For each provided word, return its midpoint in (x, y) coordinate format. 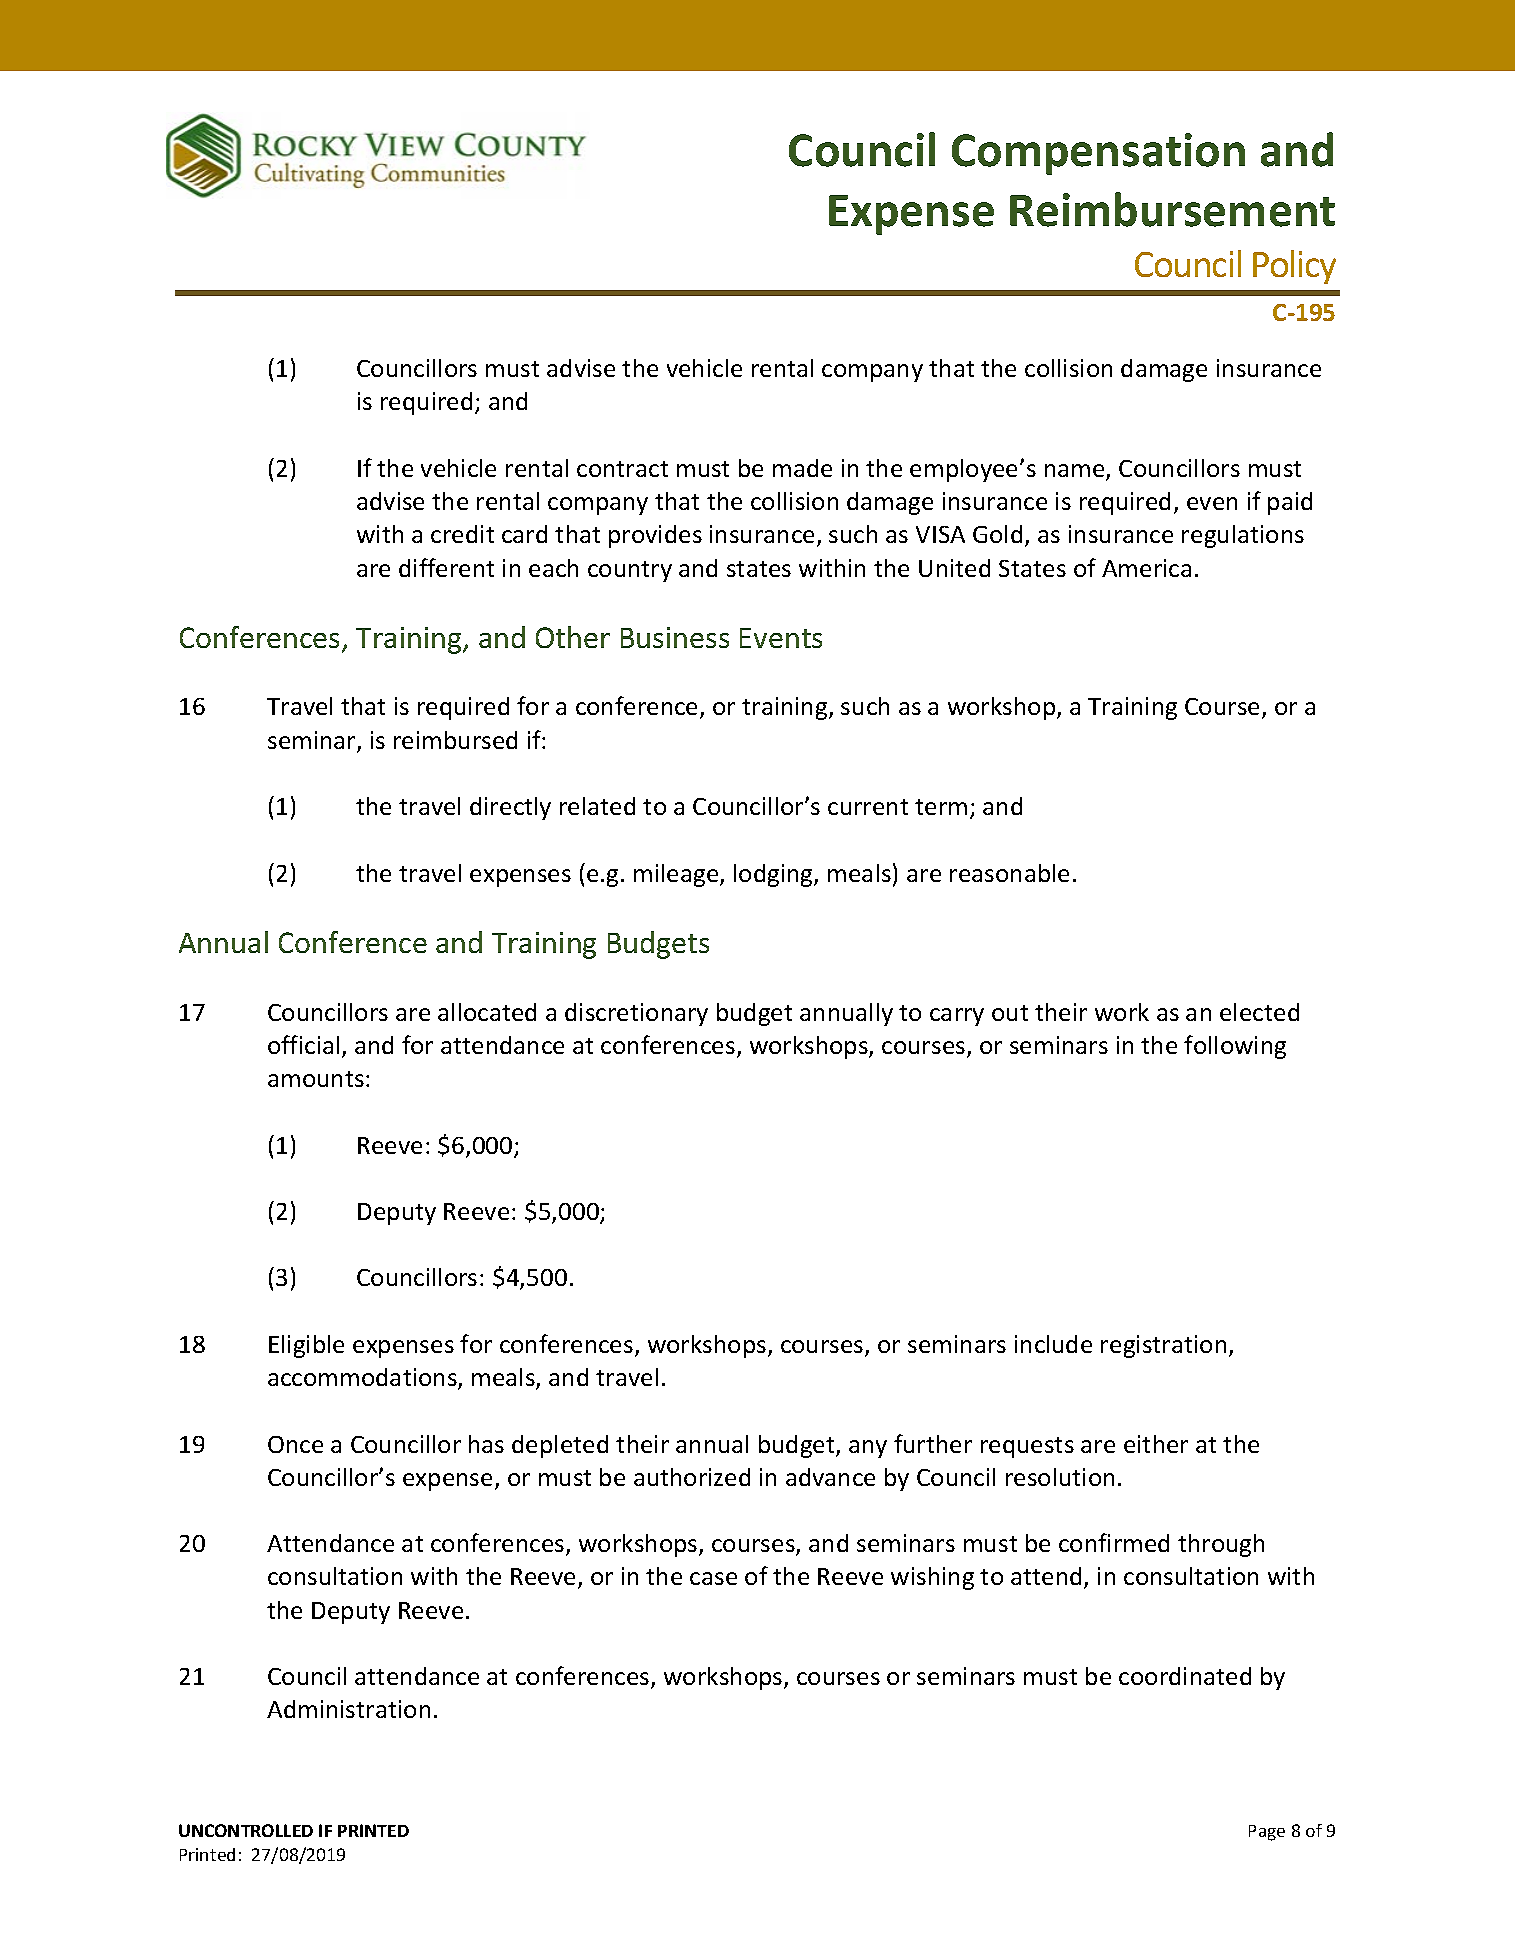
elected (1259, 1012)
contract (622, 469)
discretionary (636, 1014)
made (802, 468)
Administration (348, 1709)
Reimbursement (1172, 209)
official (303, 1044)
